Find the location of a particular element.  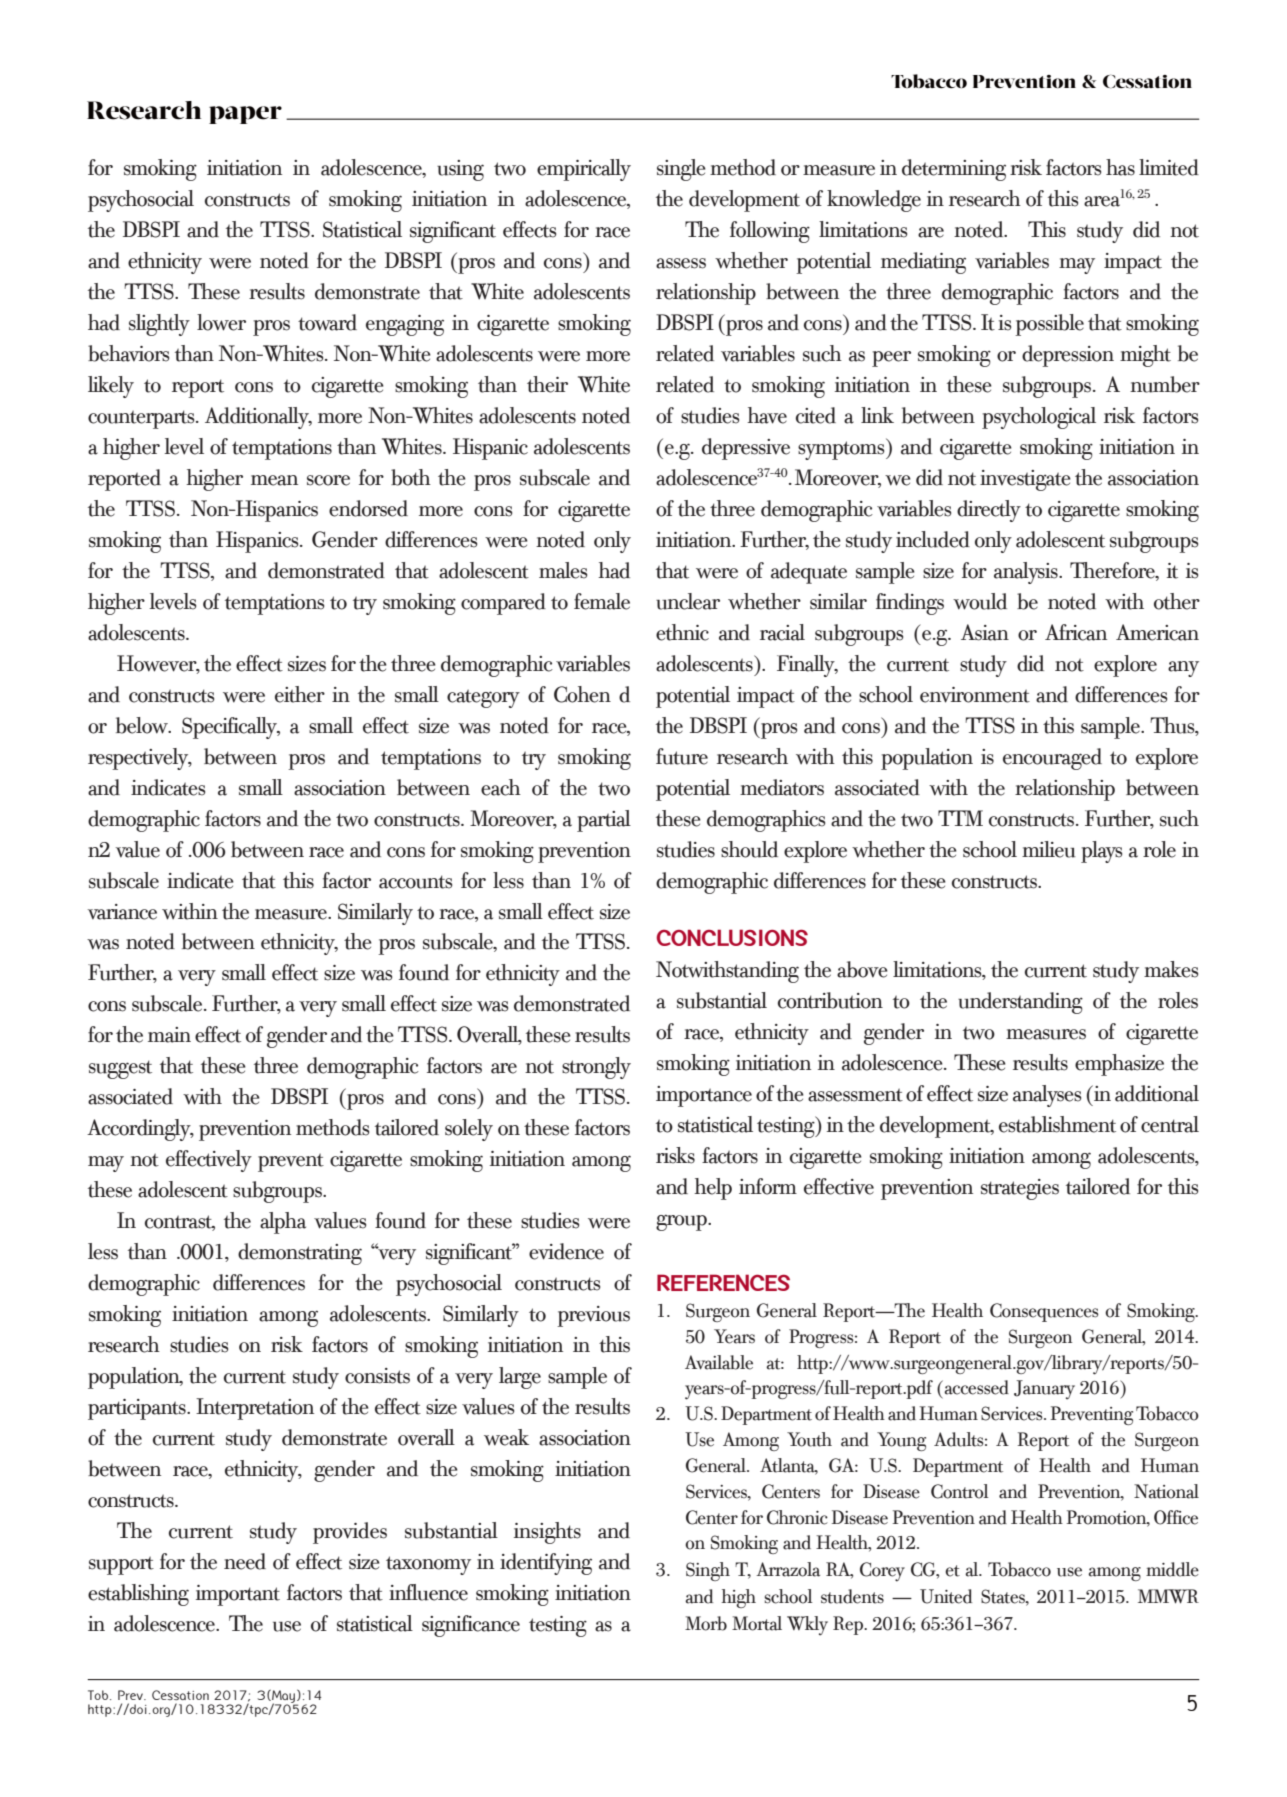

Accordingly is located at coordinates (140, 1130).
